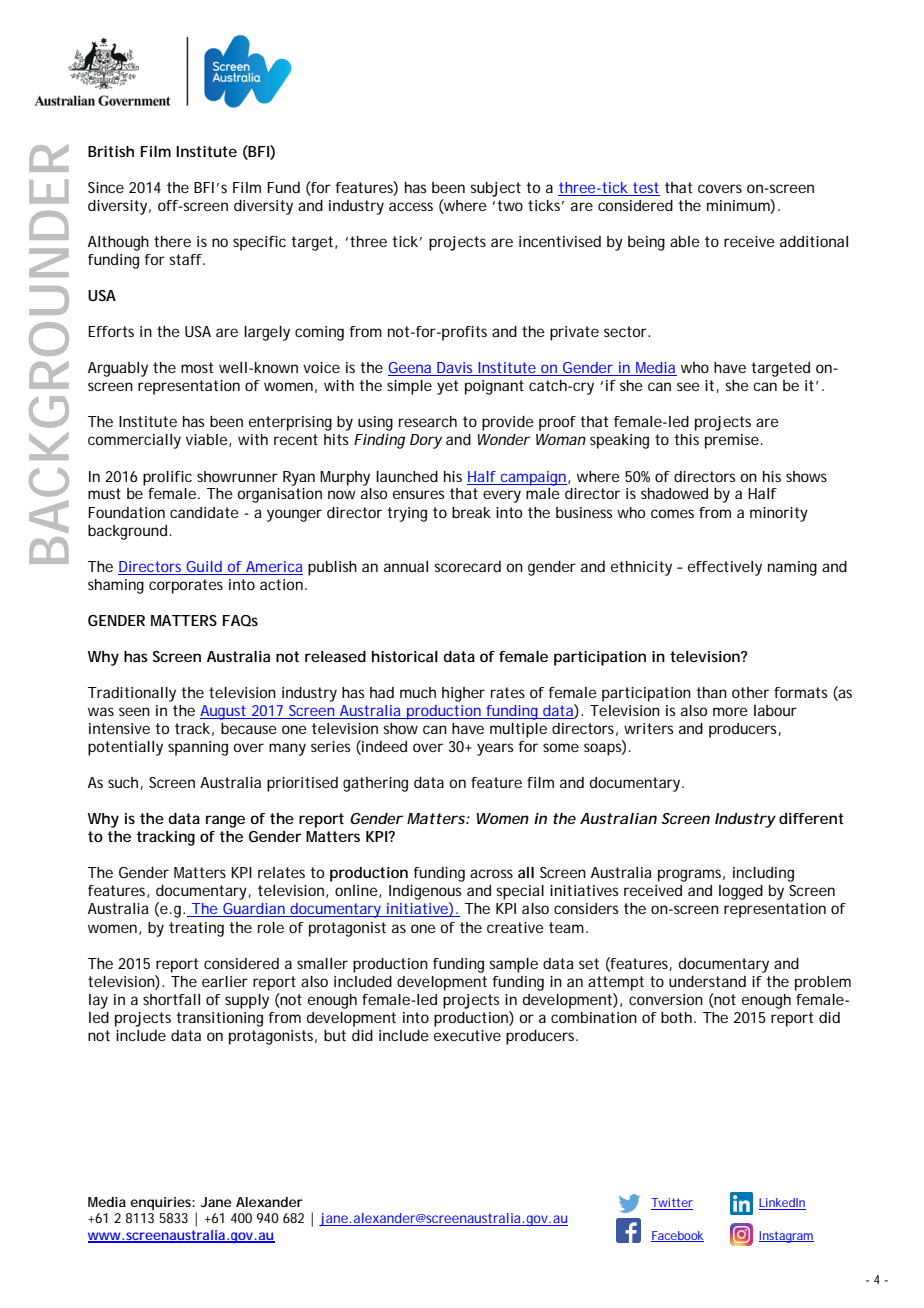  Describe the element at coordinates (725, 568) in the screenshot. I see `effectively` at that location.
